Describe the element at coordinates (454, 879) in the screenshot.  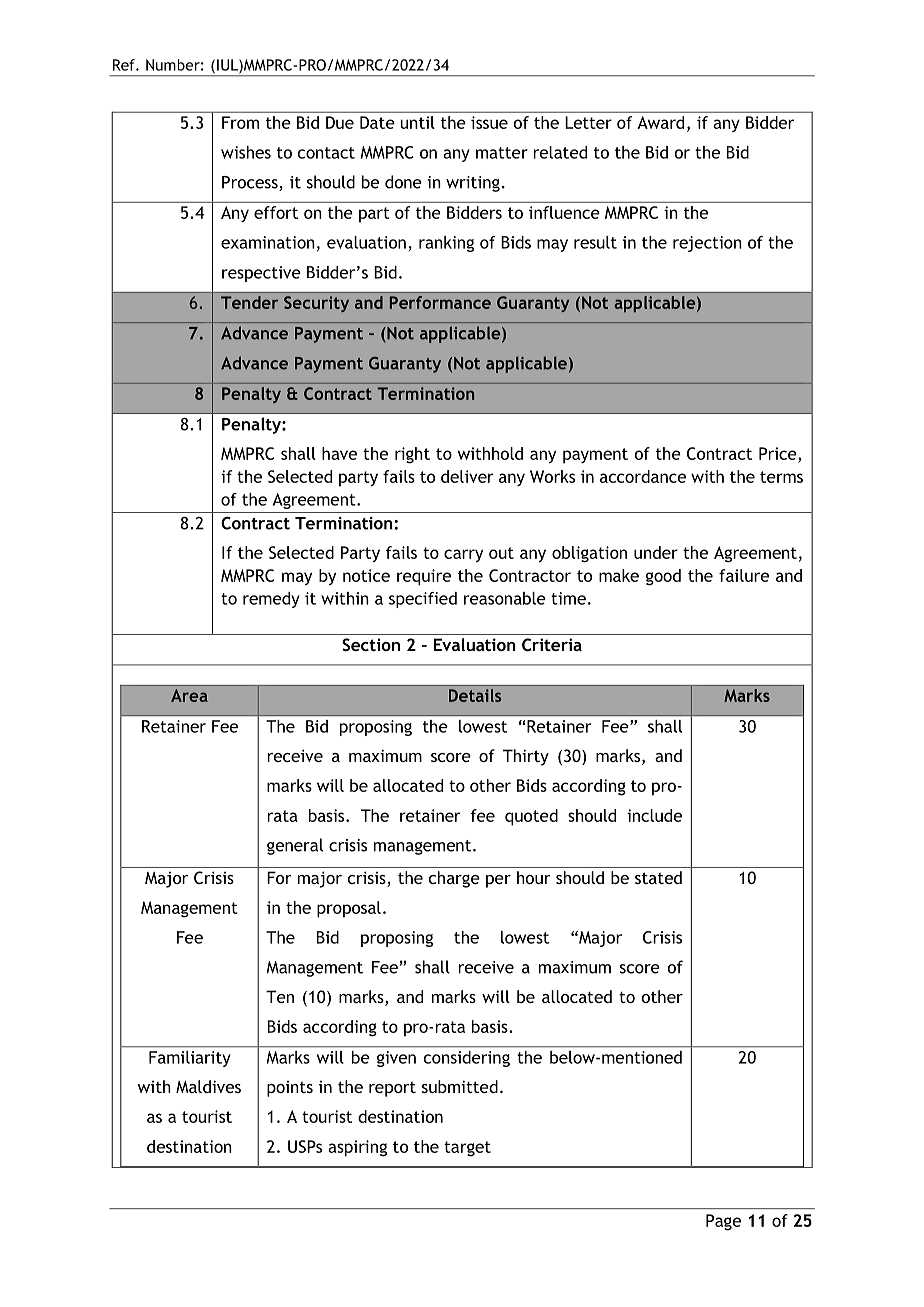
I see `charge` at that location.
